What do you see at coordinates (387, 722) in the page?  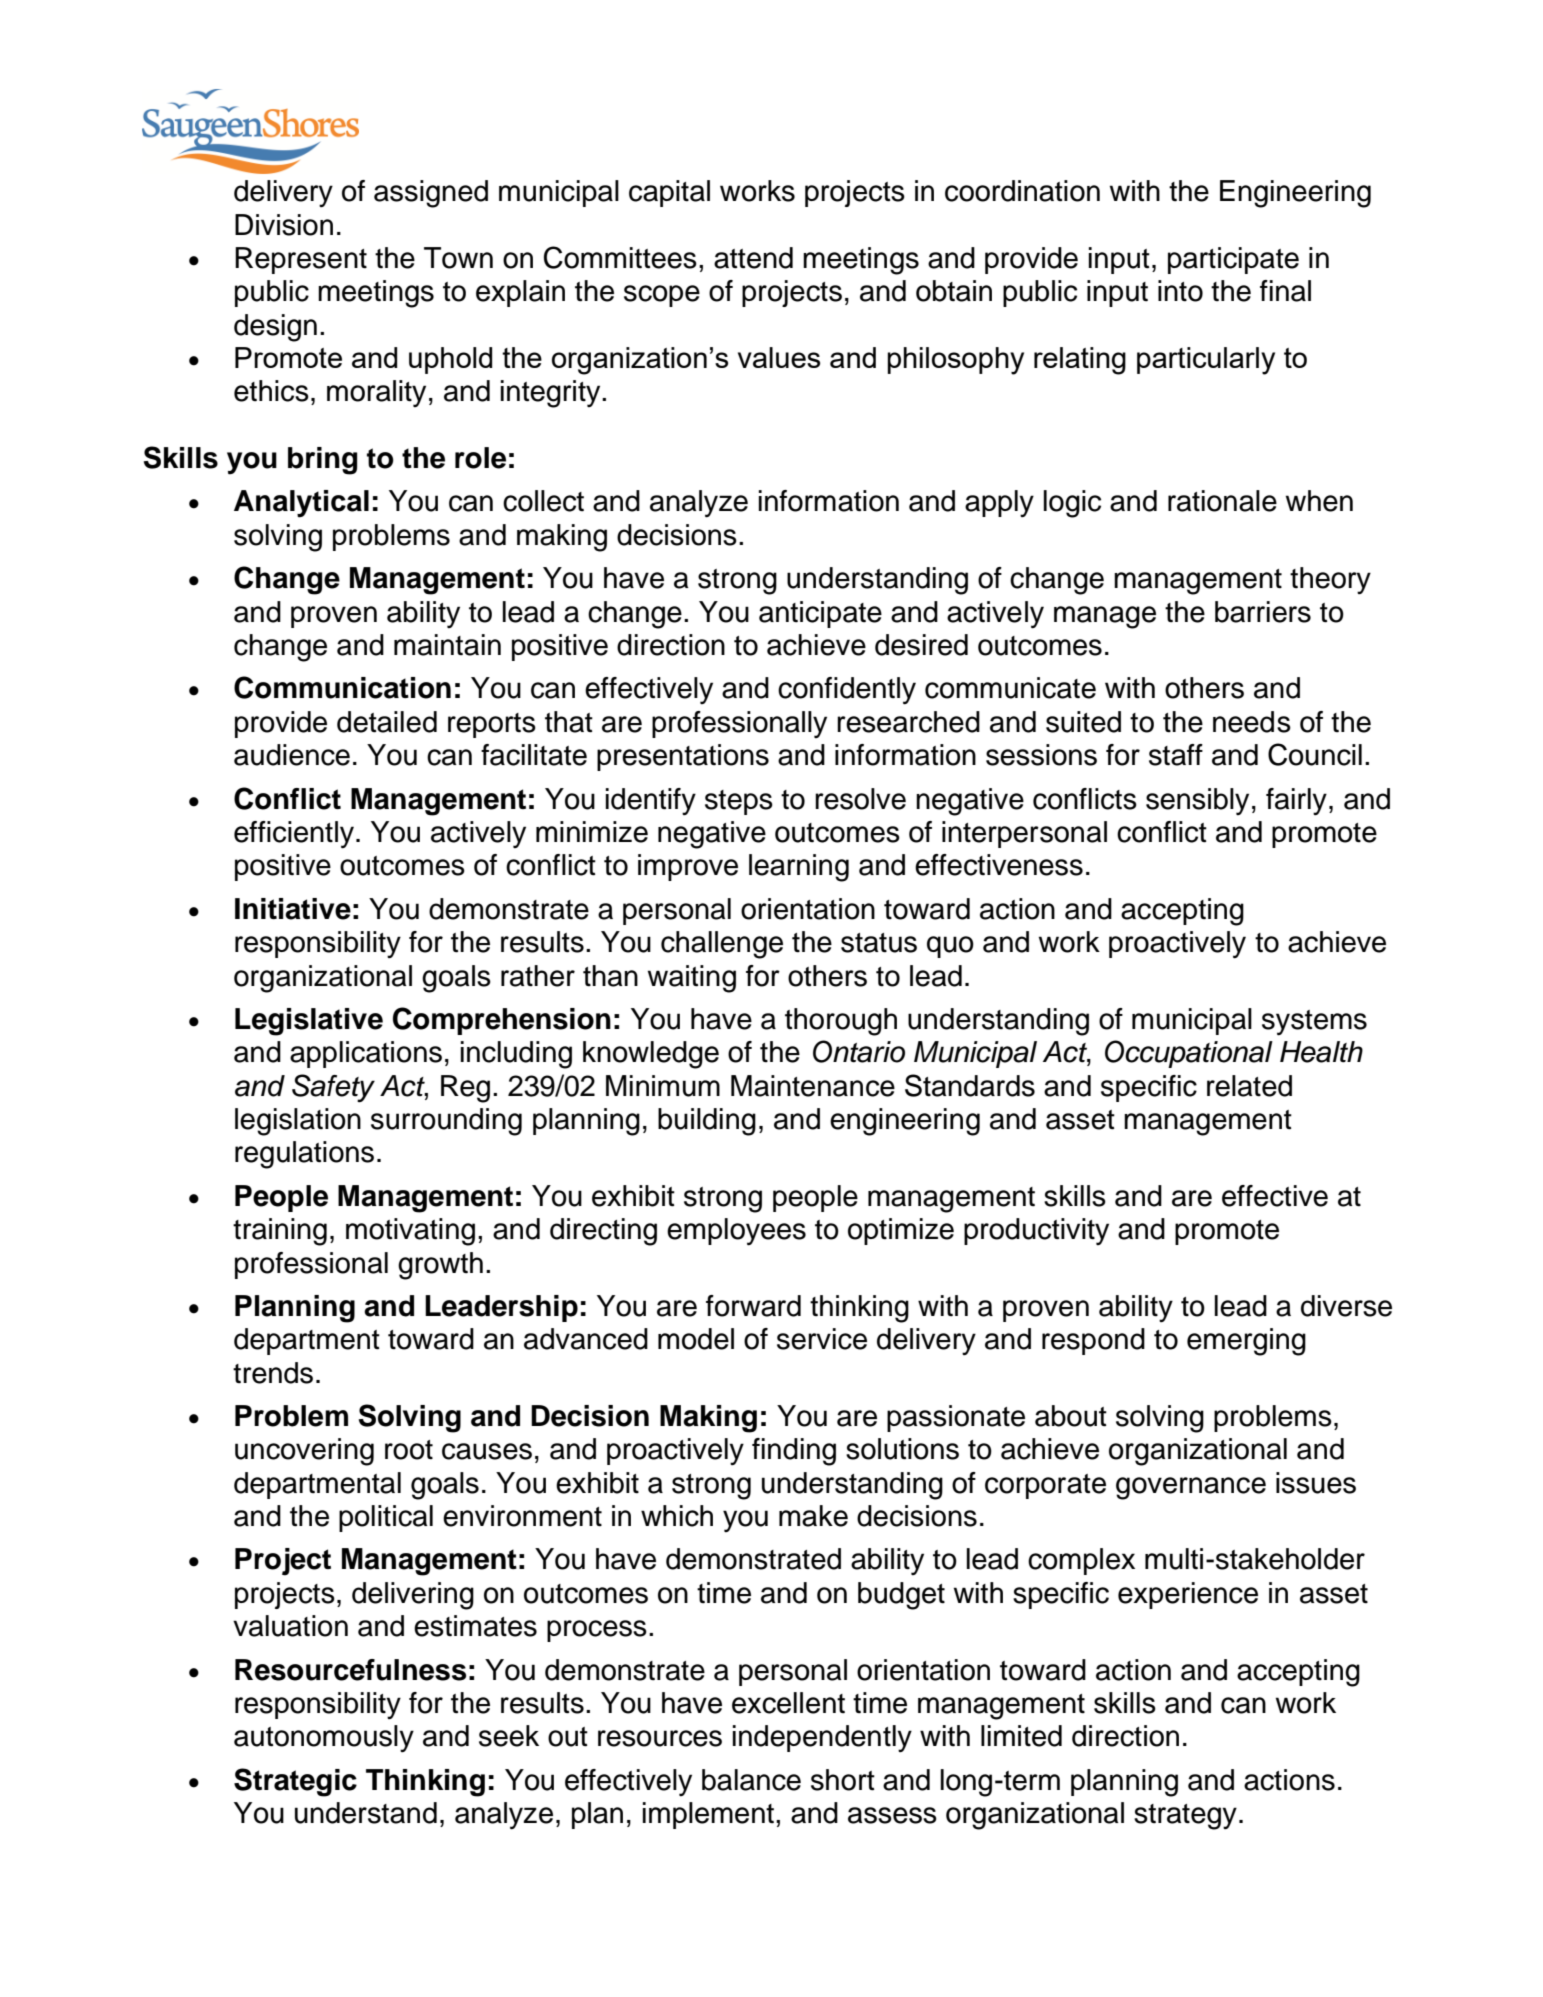 I see `detailed` at bounding box center [387, 722].
